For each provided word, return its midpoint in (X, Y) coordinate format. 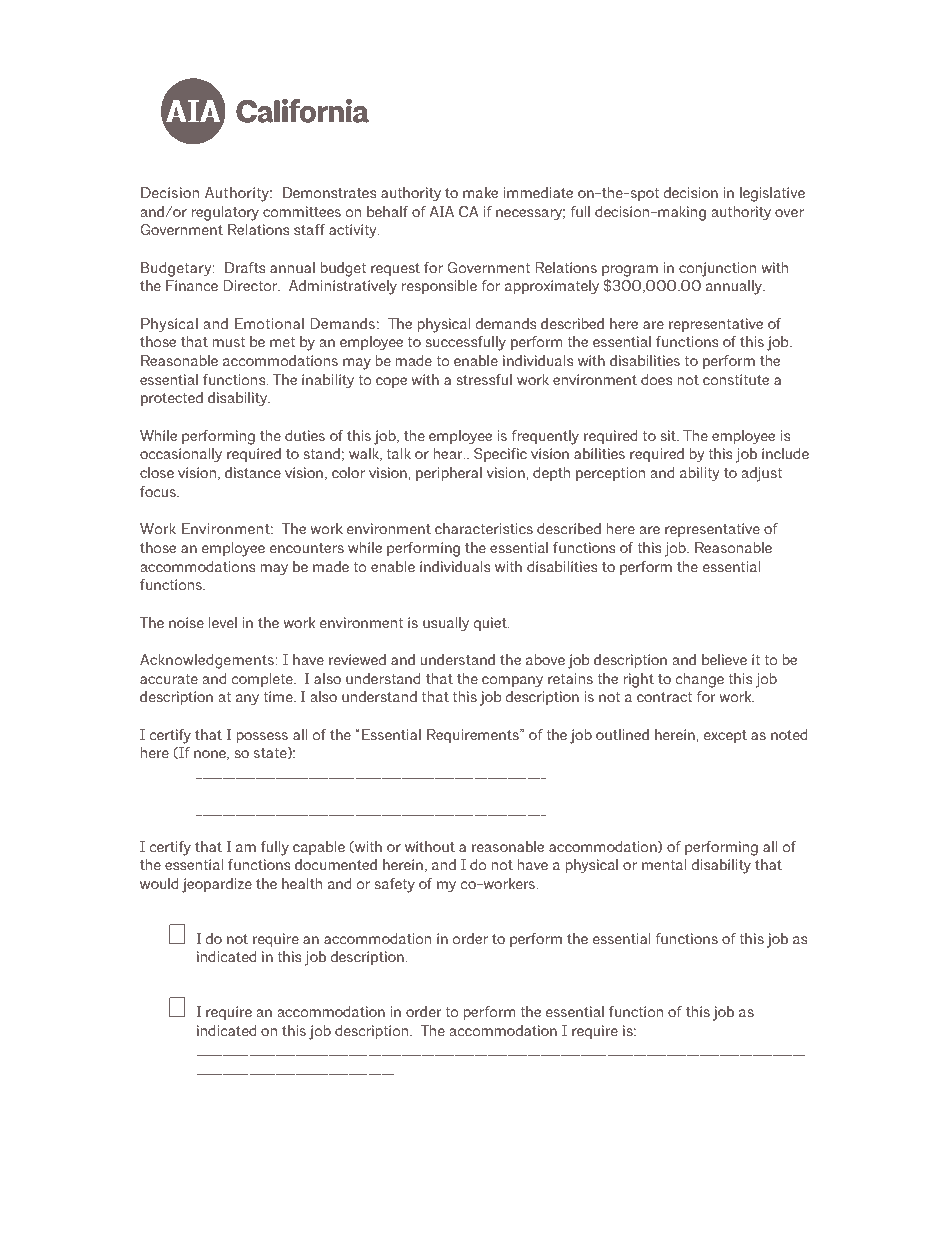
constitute (736, 379)
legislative (772, 194)
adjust (762, 474)
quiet (491, 624)
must (229, 342)
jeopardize (217, 885)
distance (253, 472)
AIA (441, 211)
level (223, 622)
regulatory (225, 213)
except (725, 737)
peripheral (449, 474)
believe (724, 659)
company (512, 682)
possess (262, 738)
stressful (484, 379)
